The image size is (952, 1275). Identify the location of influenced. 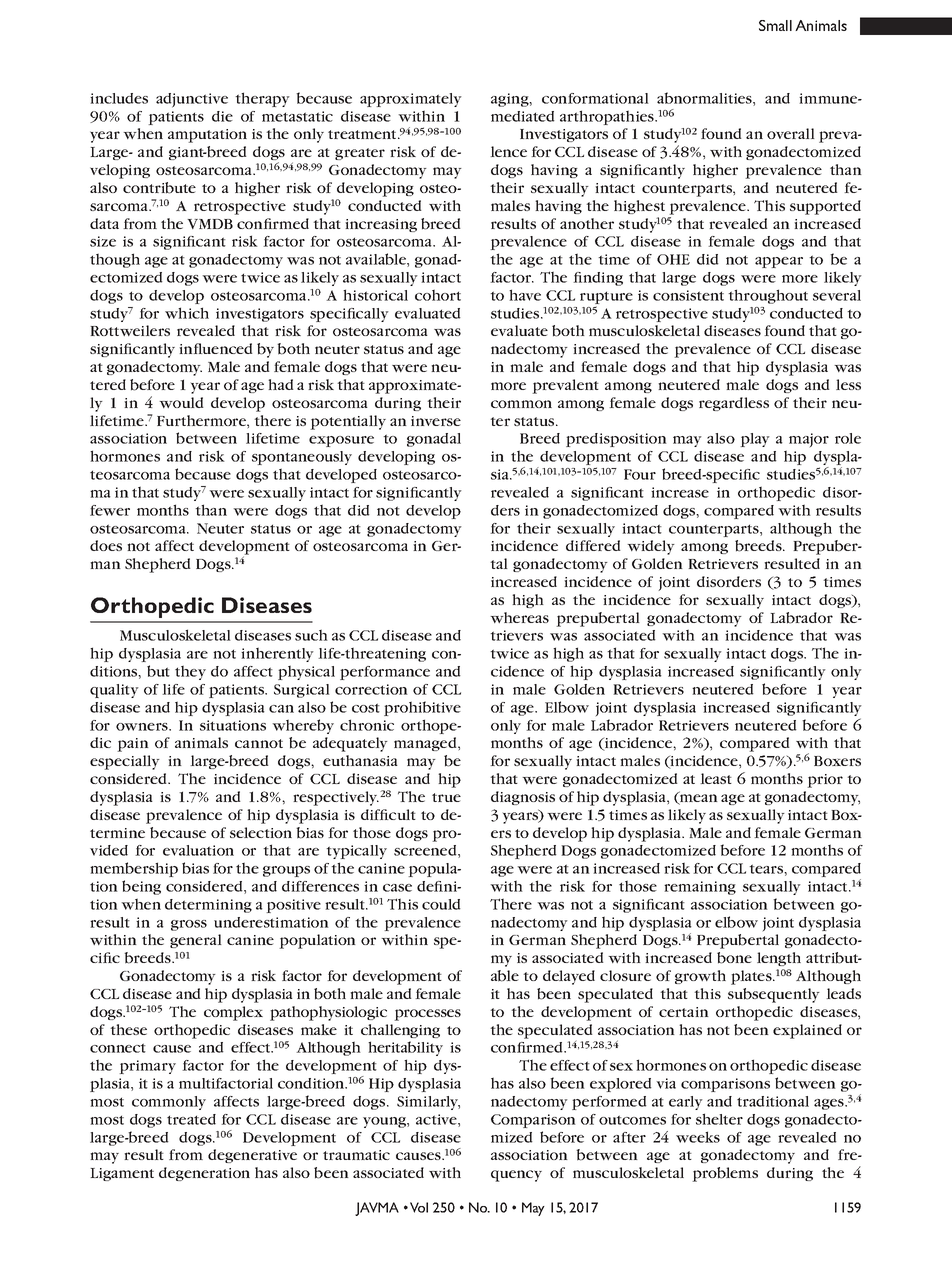
(216, 348).
